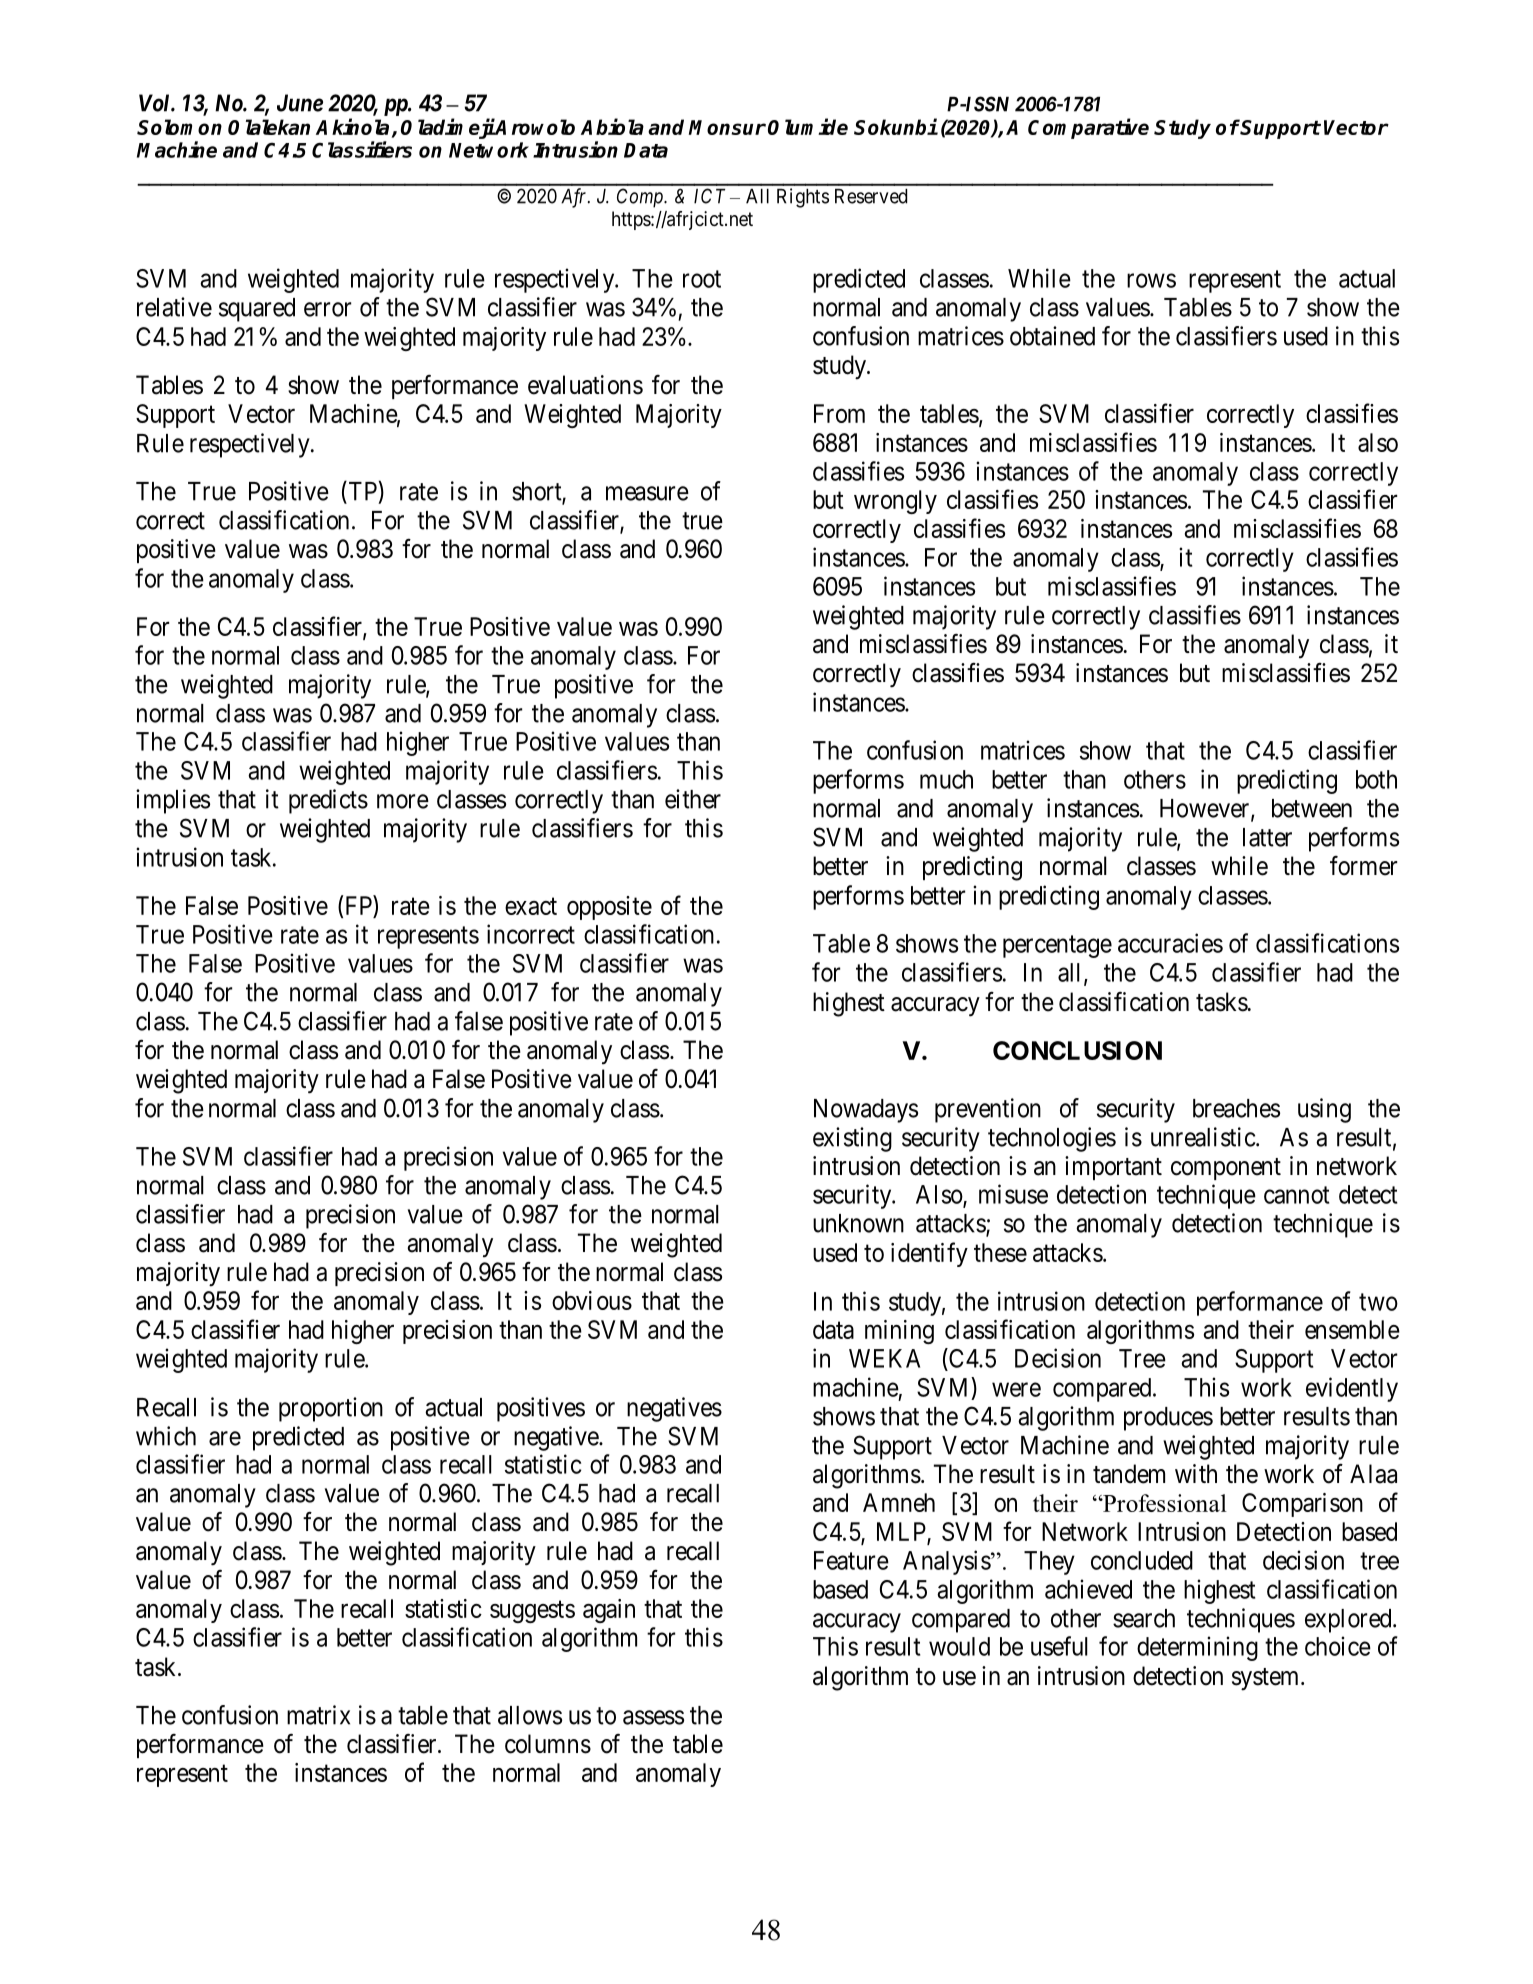  What do you see at coordinates (884, 1358) in the document?
I see `WEKA` at bounding box center [884, 1358].
